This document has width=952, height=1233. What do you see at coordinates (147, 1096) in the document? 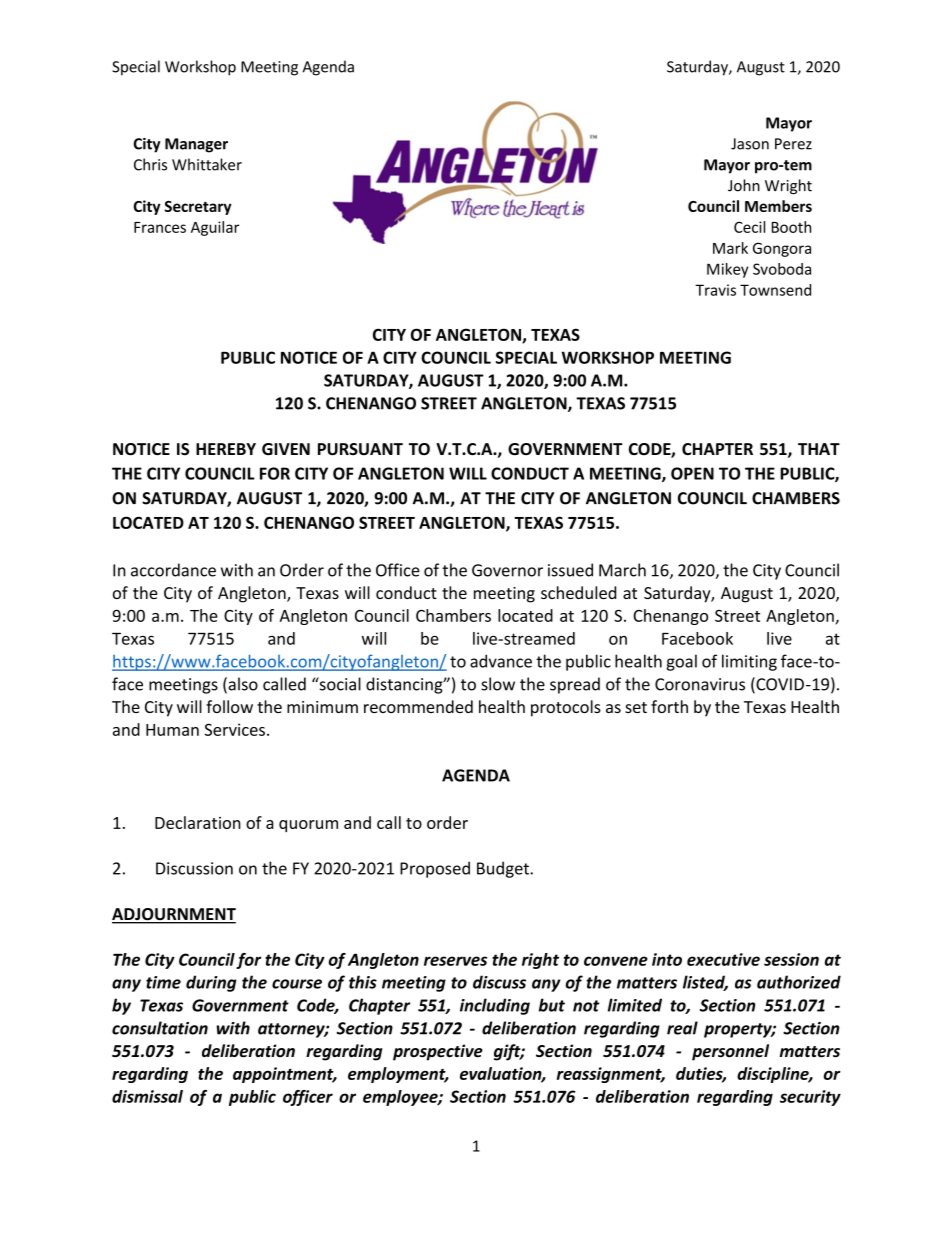
I see `dismissal` at bounding box center [147, 1096].
